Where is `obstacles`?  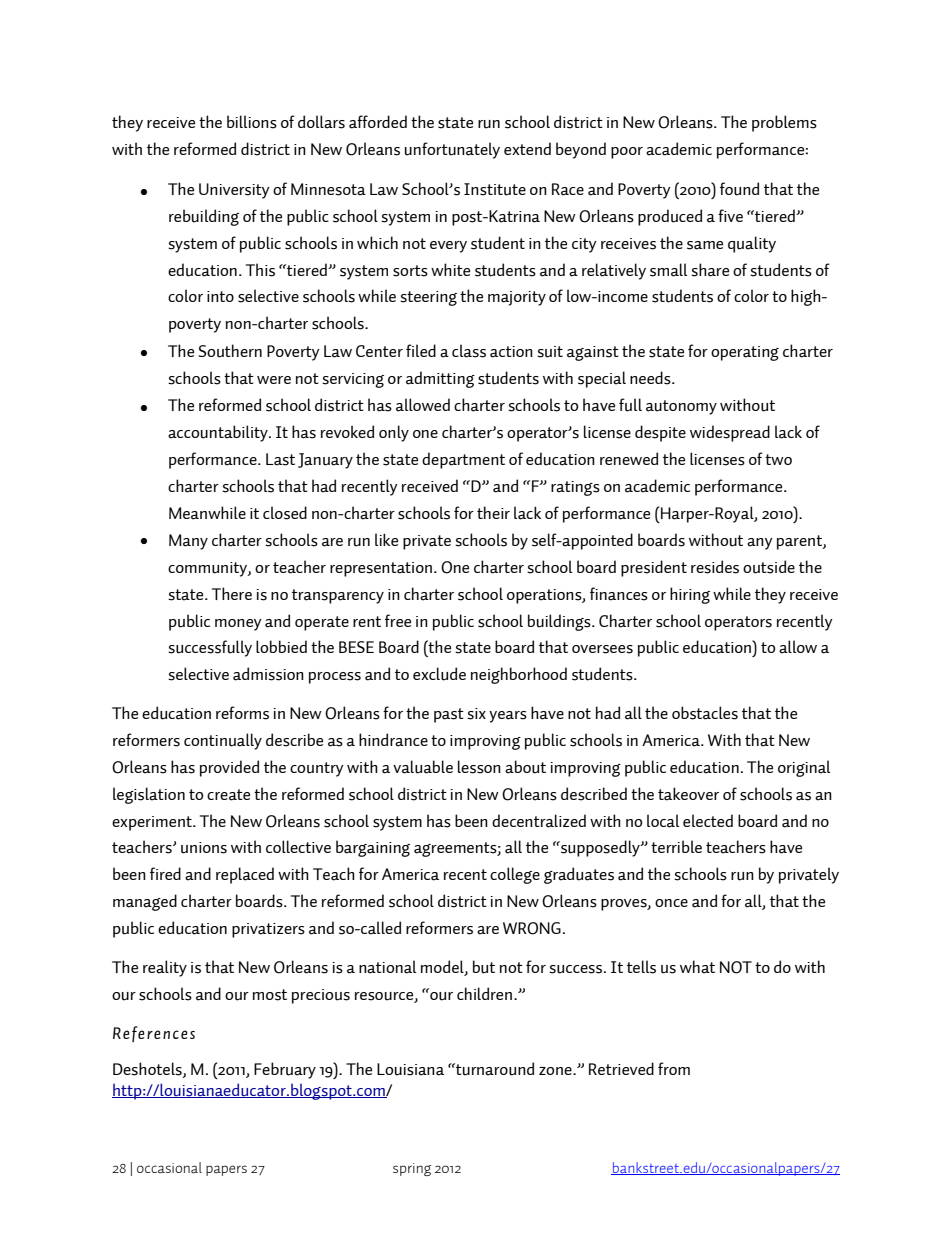 obstacles is located at coordinates (705, 713).
